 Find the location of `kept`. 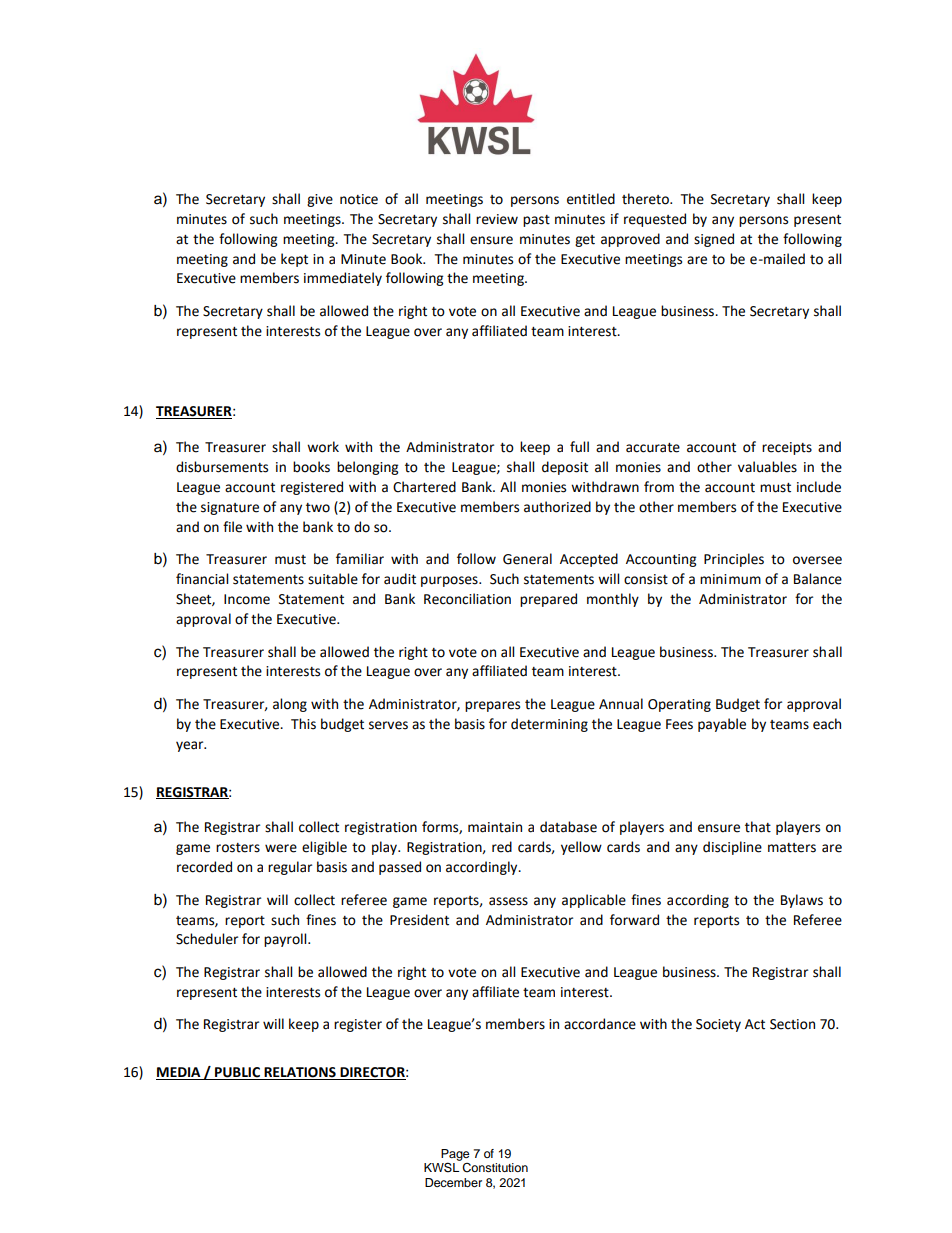

kept is located at coordinates (294, 260).
